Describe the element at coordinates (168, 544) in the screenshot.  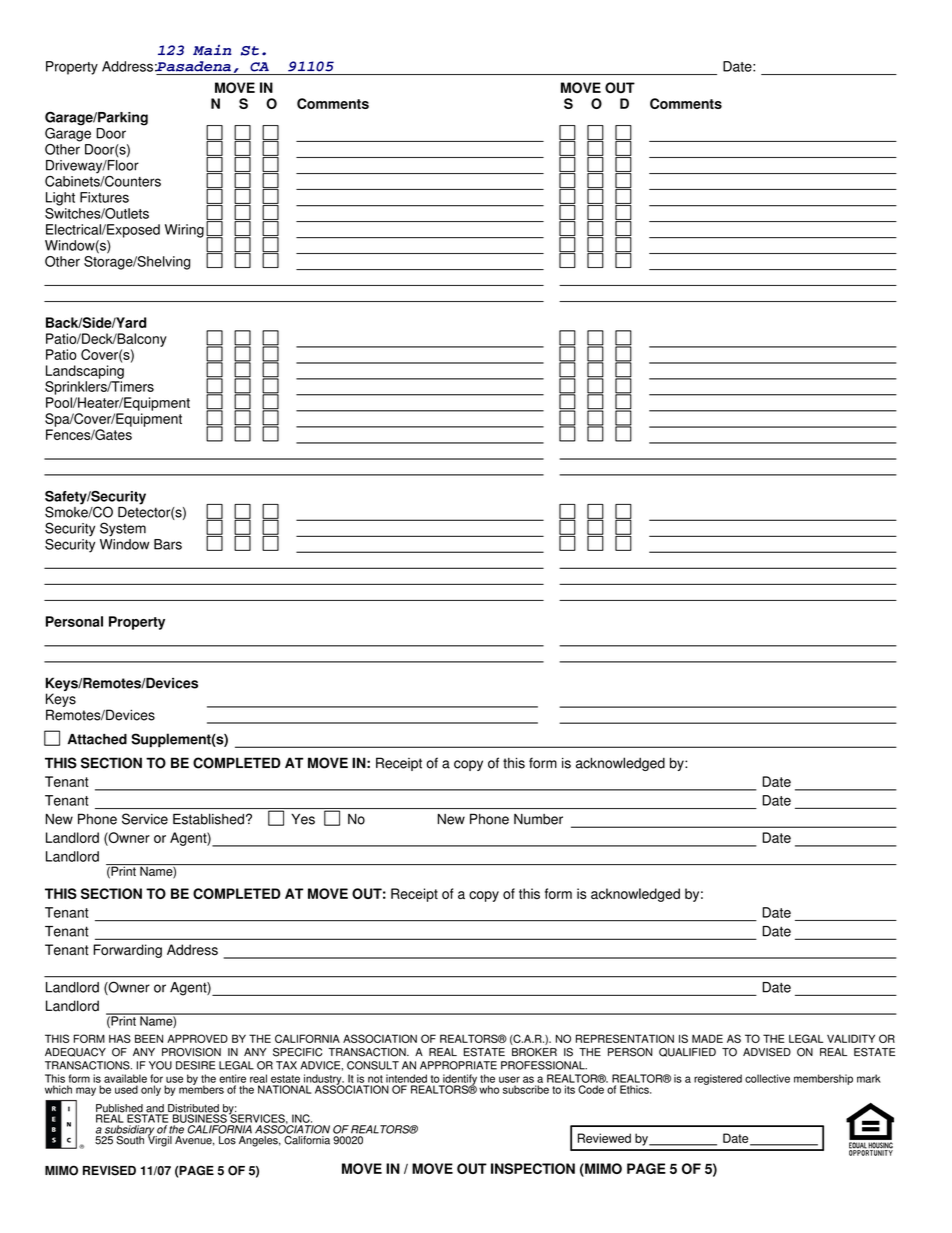
I see `Bars` at that location.
